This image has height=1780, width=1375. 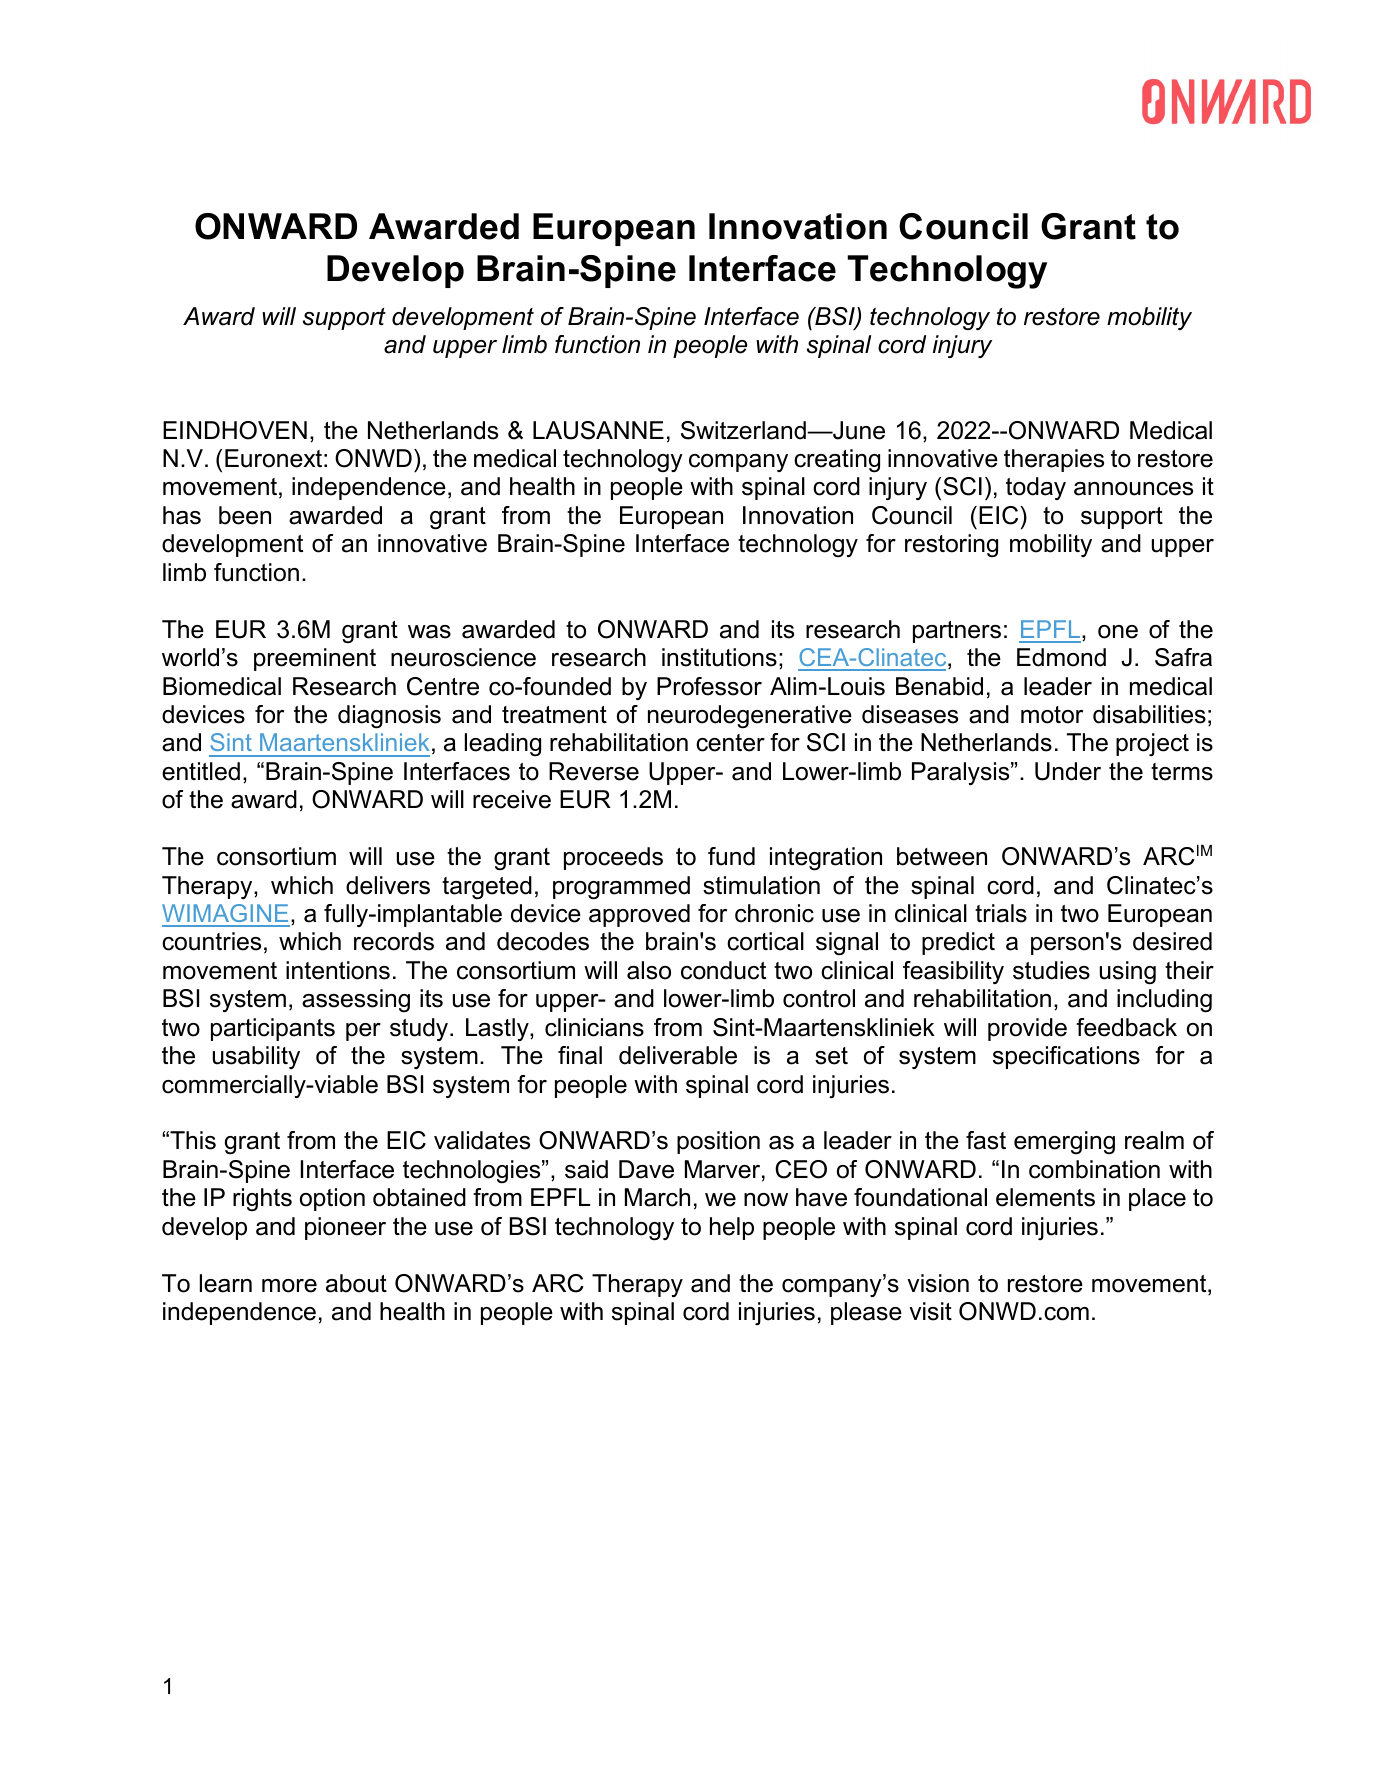 What do you see at coordinates (388, 885) in the image?
I see `delivers` at bounding box center [388, 885].
